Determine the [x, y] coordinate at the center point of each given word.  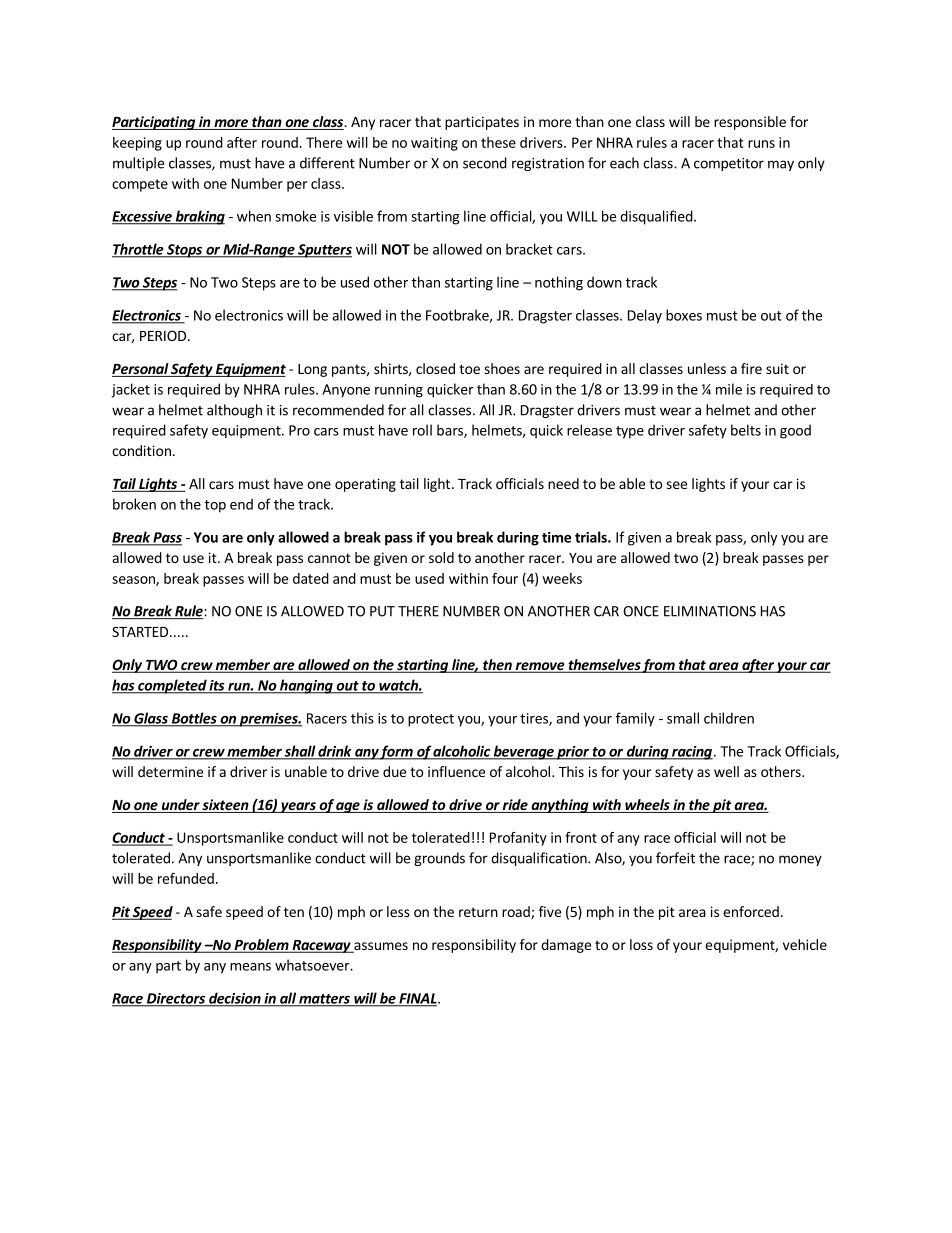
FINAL [418, 999]
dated [311, 578]
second [485, 163]
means [250, 967]
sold [441, 557]
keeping [137, 144]
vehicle [805, 944]
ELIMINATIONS [710, 611]
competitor [729, 164]
